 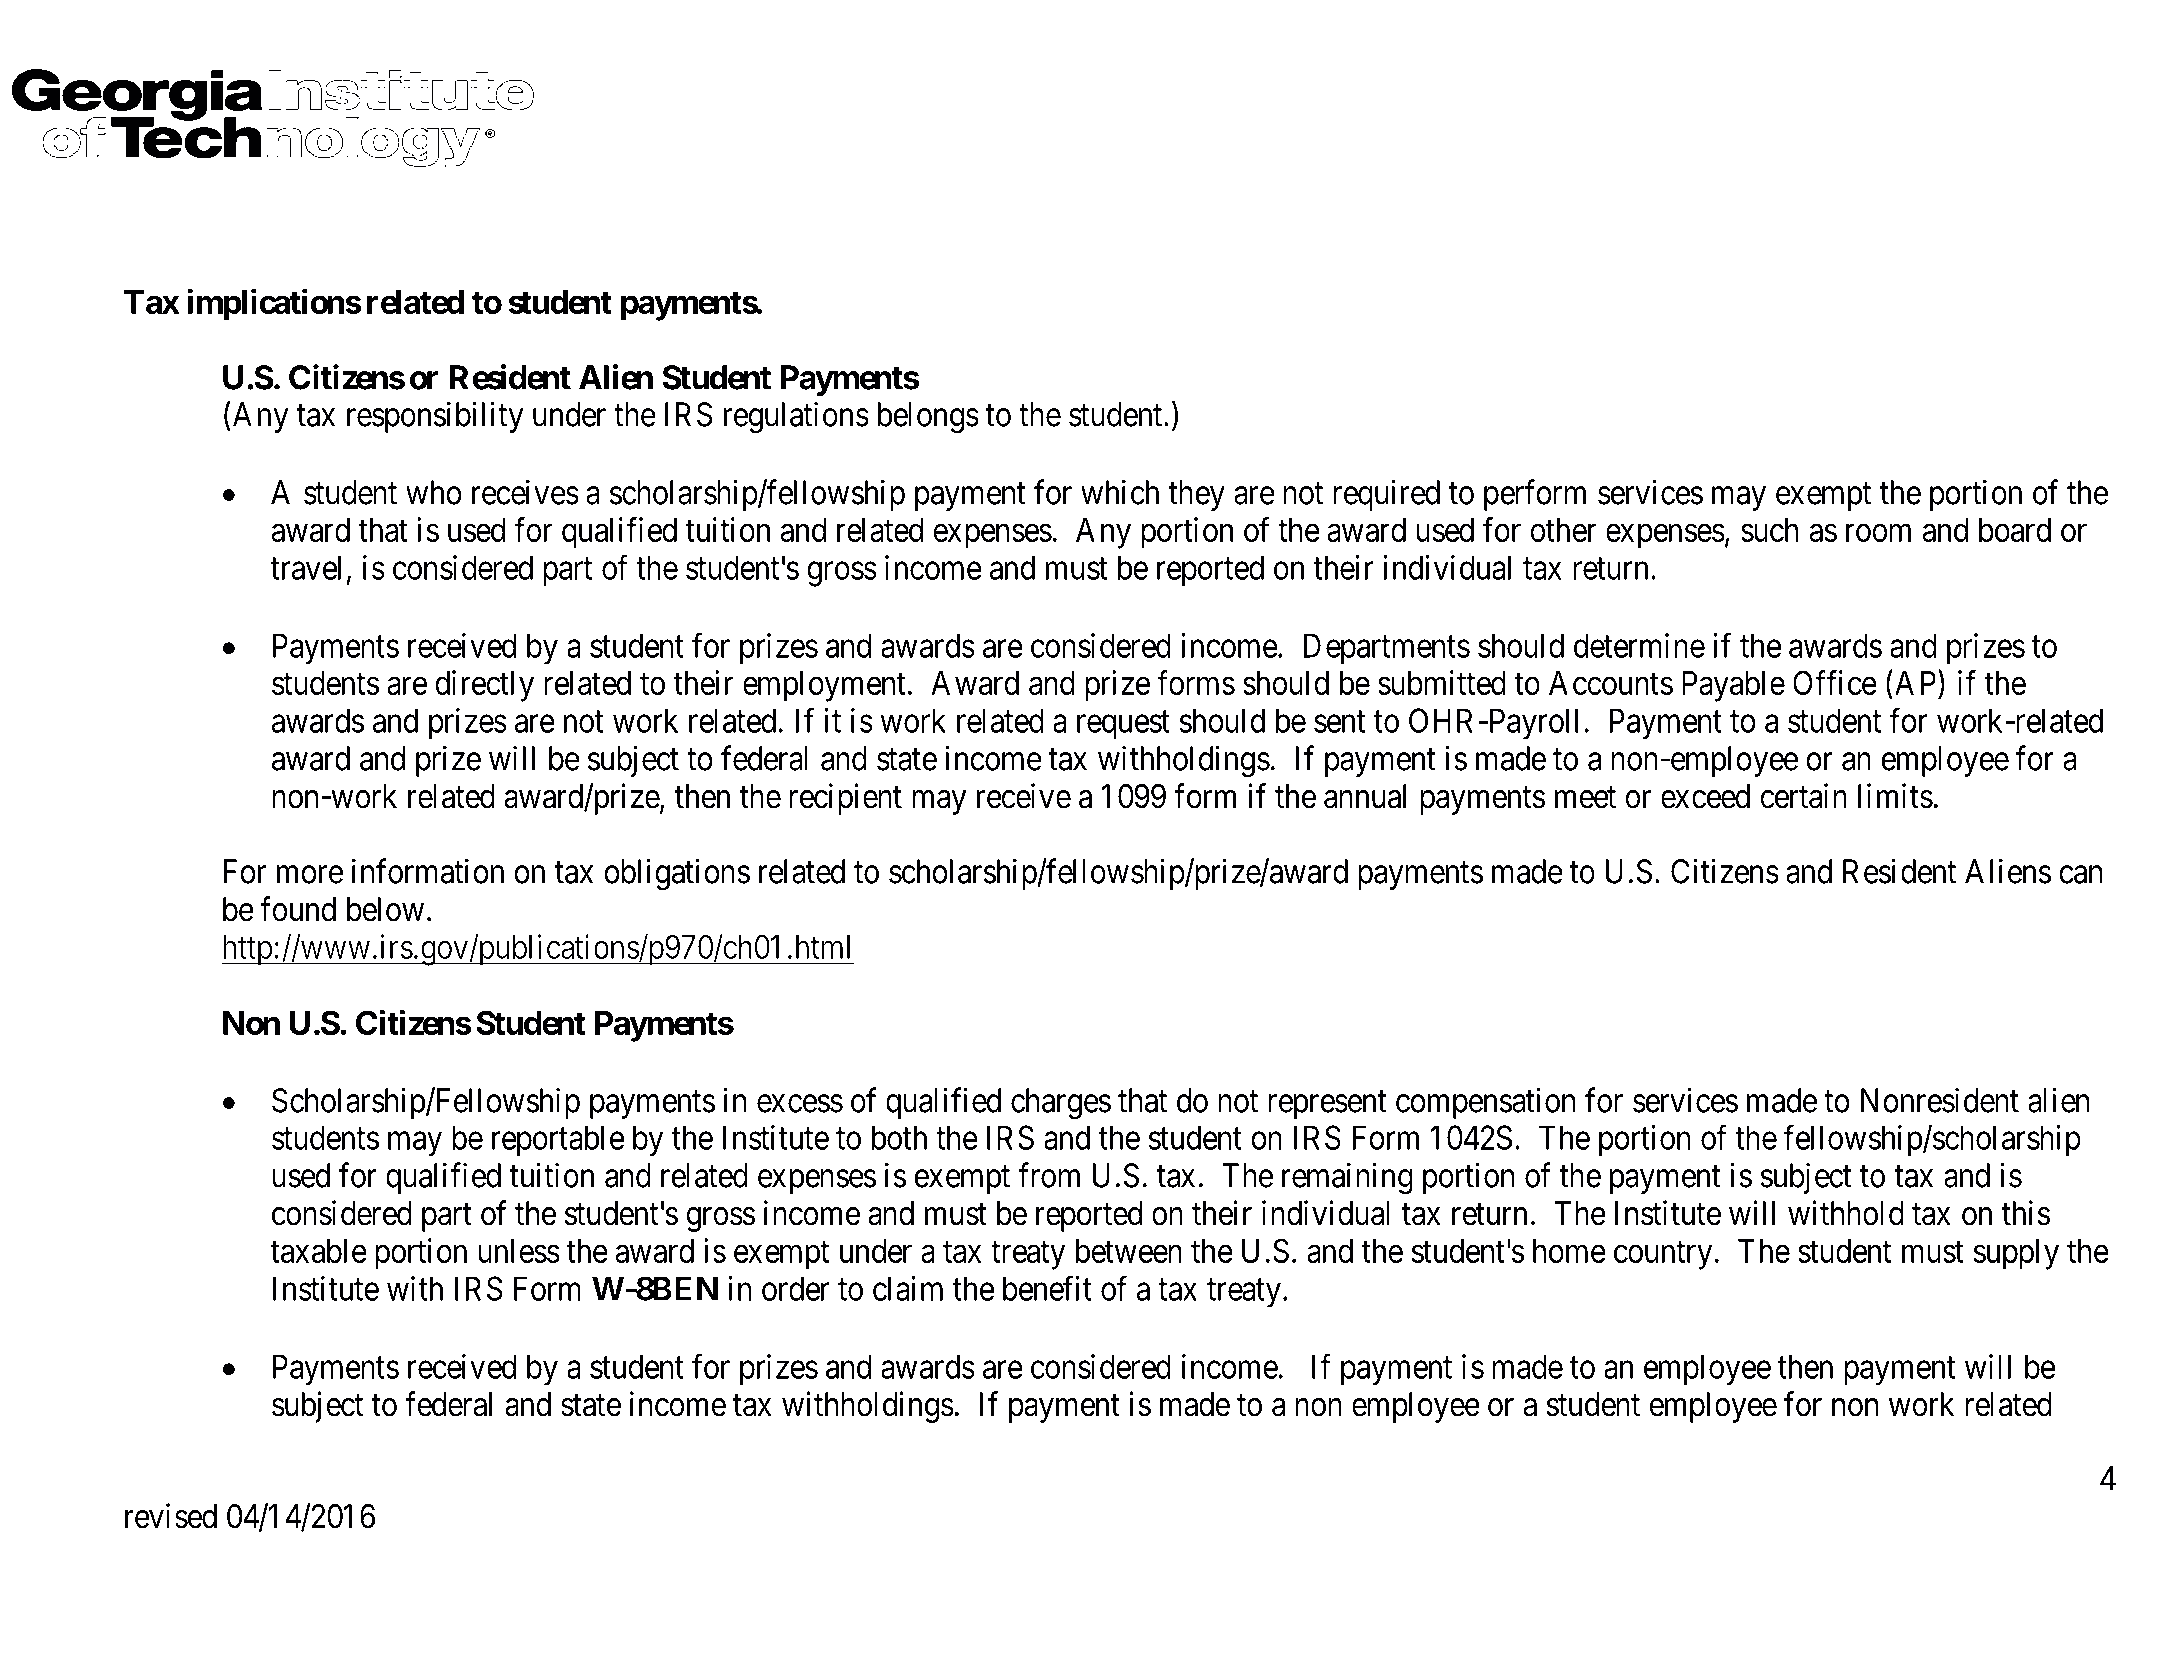 I want to click on room, so click(x=1878, y=533).
